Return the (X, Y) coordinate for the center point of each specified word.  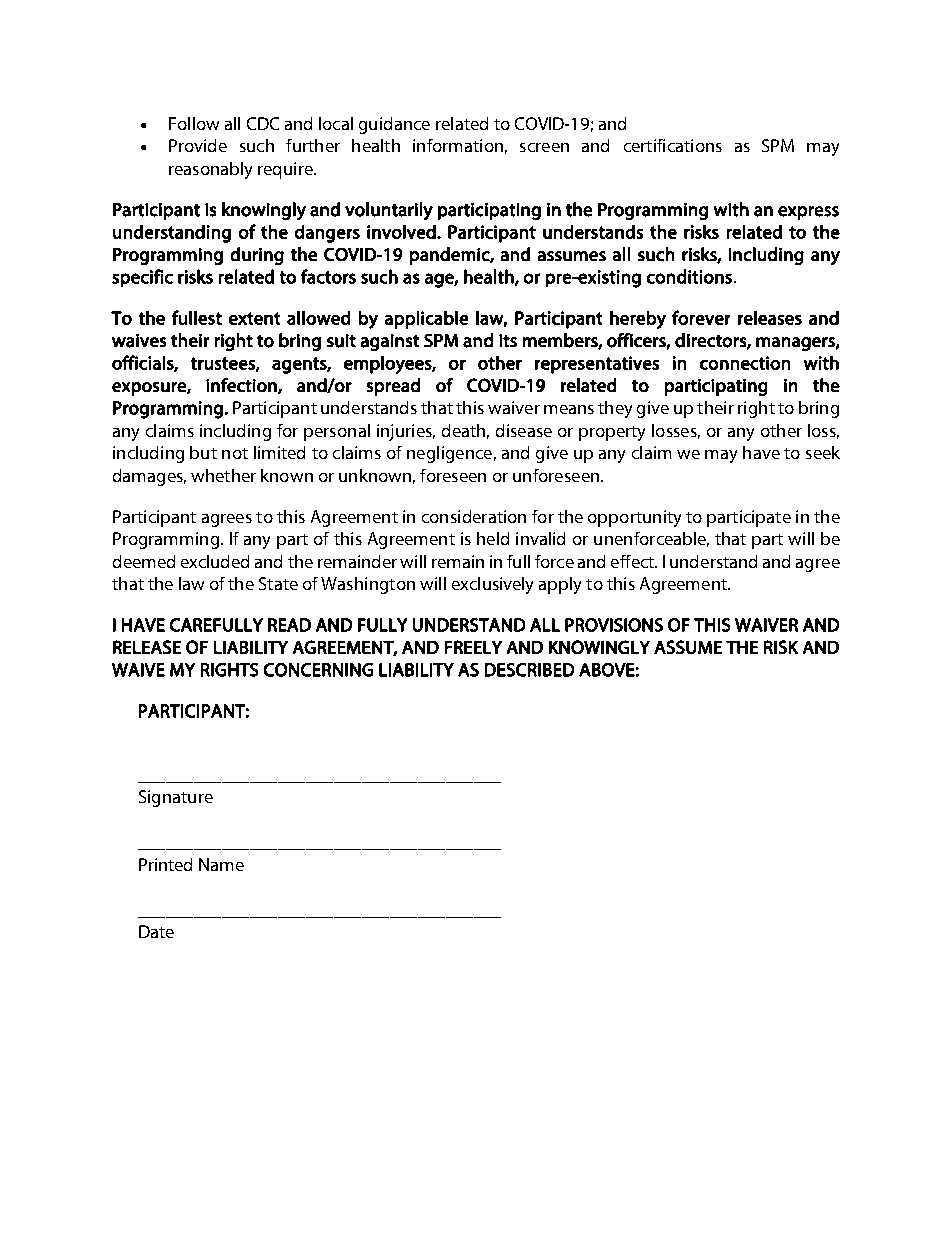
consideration (474, 516)
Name (221, 864)
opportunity (634, 518)
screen (544, 147)
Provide (198, 145)
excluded (215, 561)
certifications (673, 145)
